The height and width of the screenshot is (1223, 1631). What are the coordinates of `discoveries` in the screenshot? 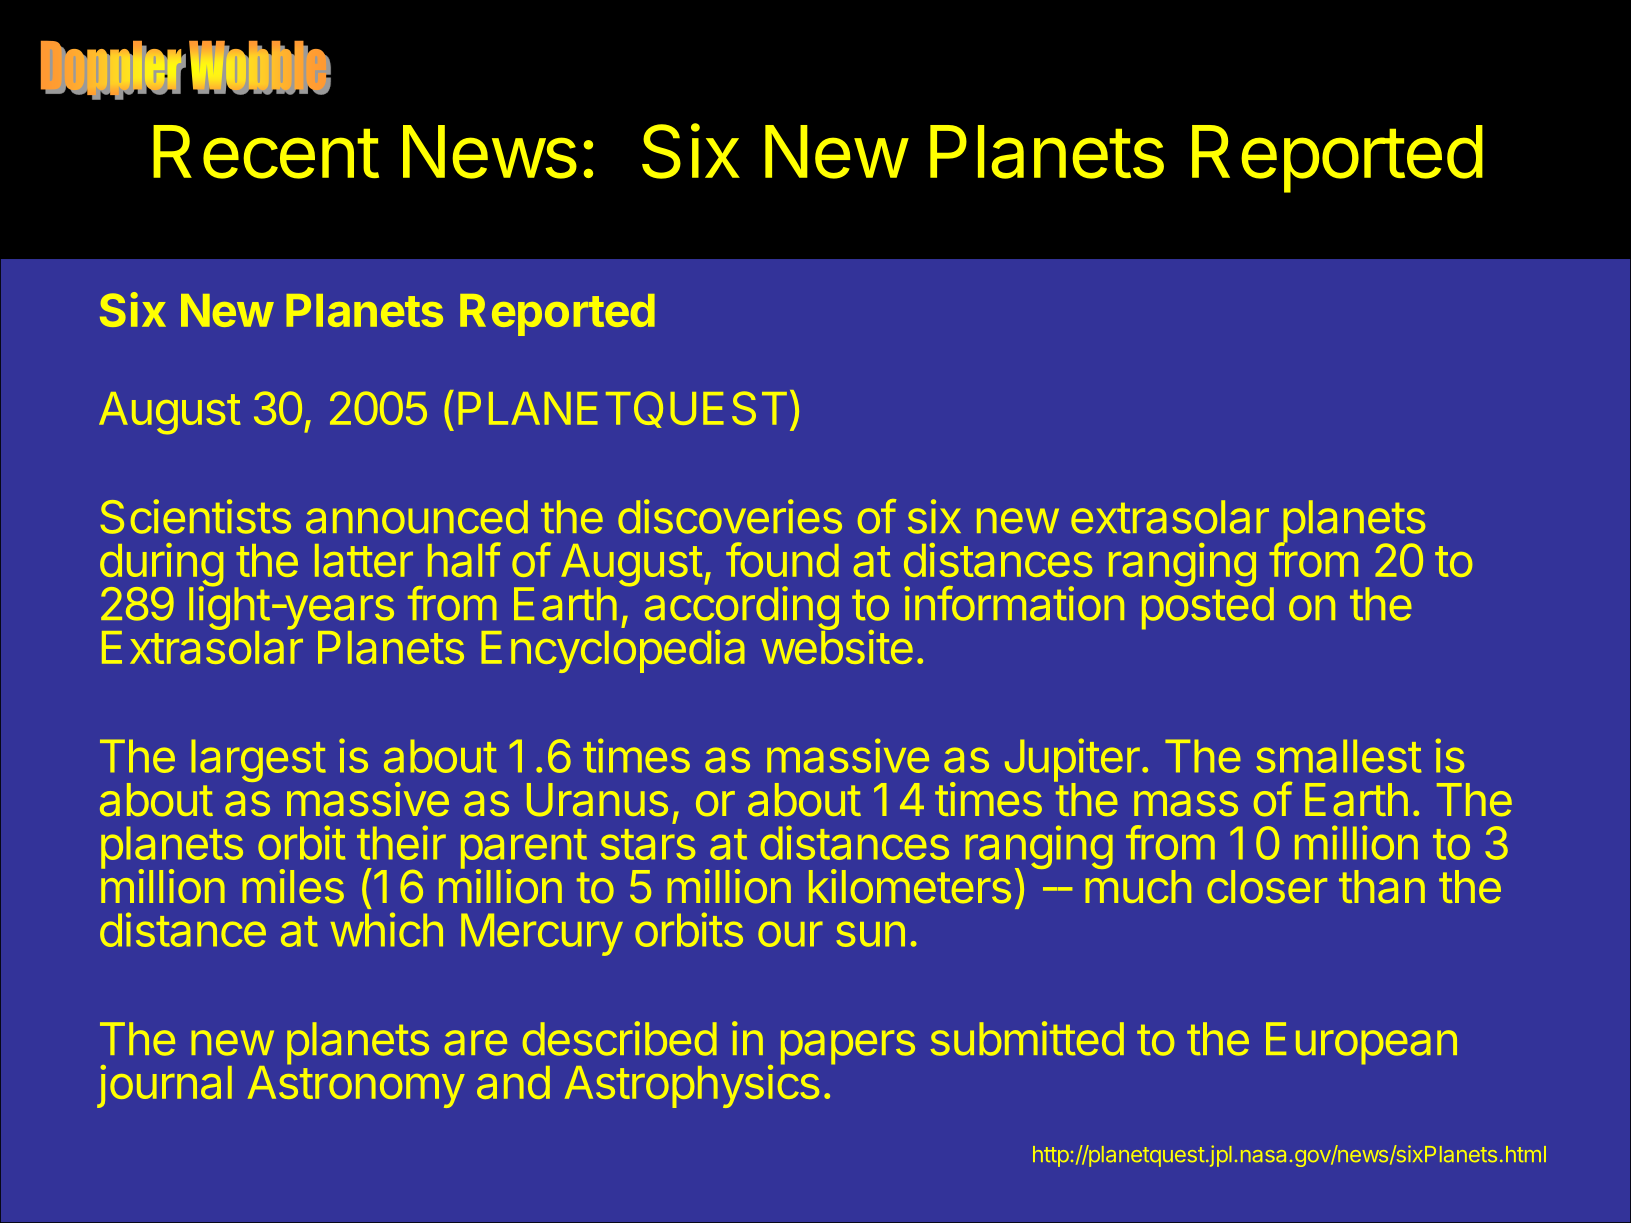 It's located at (730, 516).
